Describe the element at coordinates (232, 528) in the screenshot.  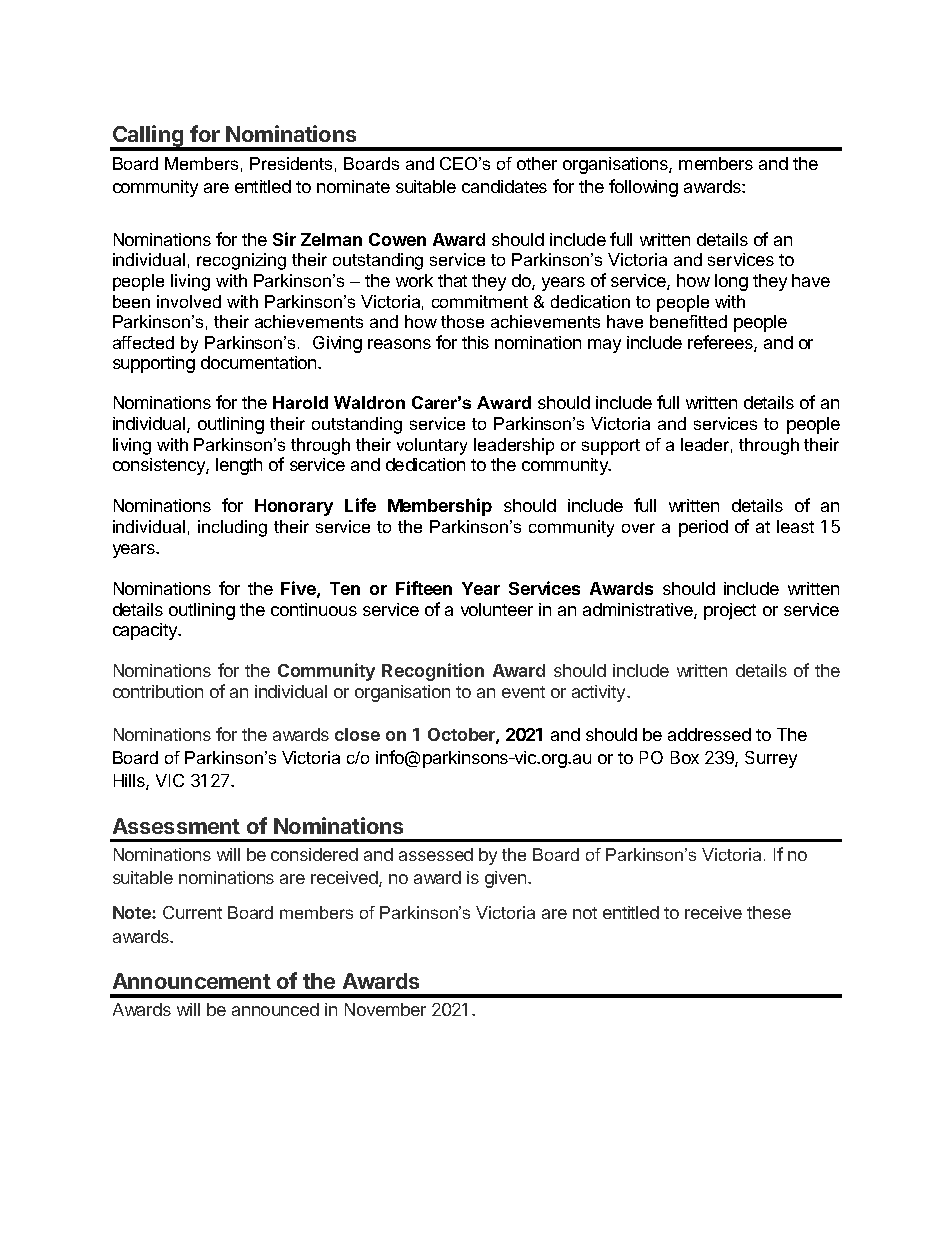
I see `including` at that location.
